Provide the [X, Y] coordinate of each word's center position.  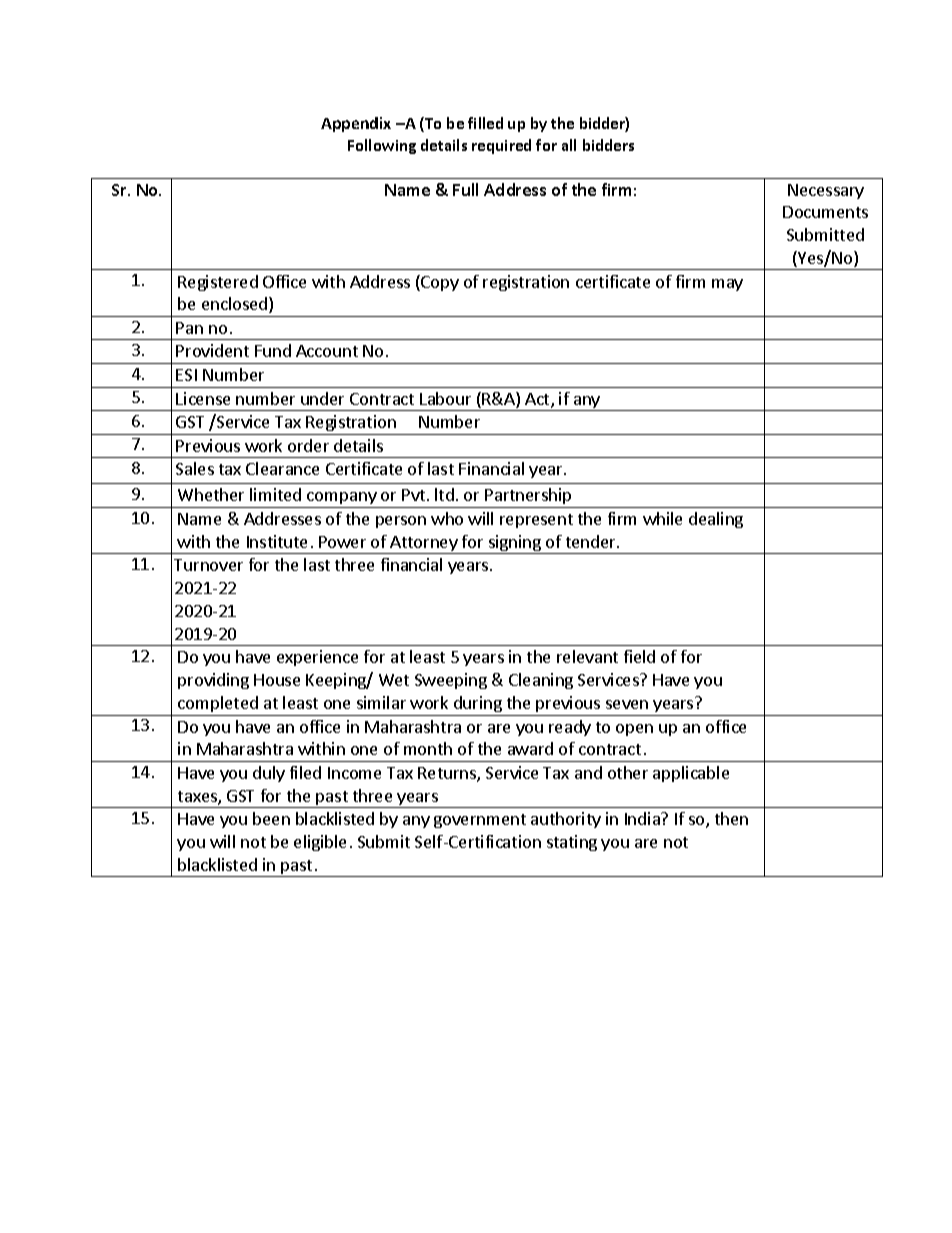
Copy [439, 283]
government [480, 821]
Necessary [826, 191]
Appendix [356, 124]
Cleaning [541, 681]
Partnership [528, 498]
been [271, 818]
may [727, 285]
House [277, 680]
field [639, 656]
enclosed [236, 305]
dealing [716, 520]
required [501, 146]
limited [275, 494]
